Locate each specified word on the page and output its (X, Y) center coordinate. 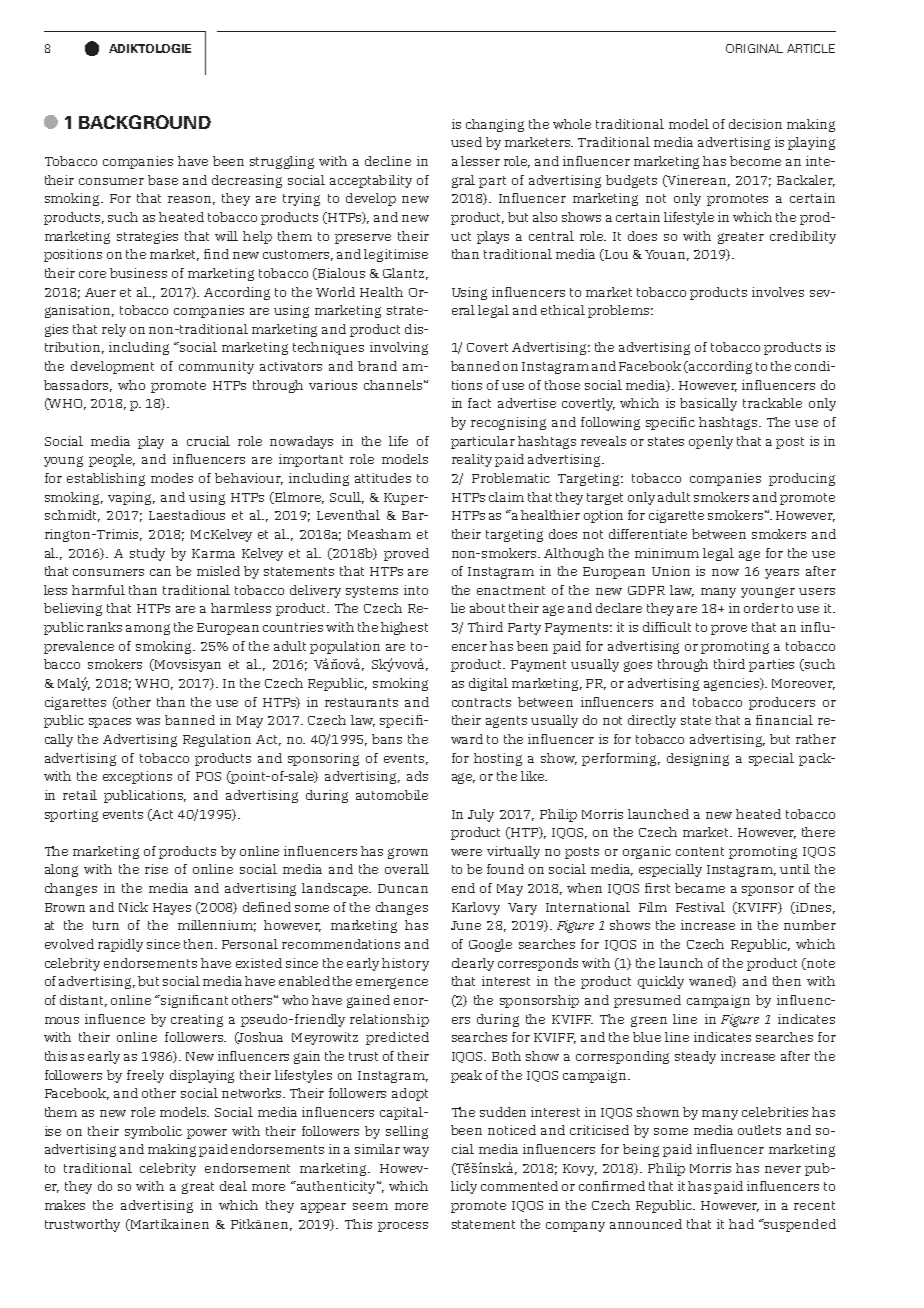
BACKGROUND (145, 122)
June (466, 925)
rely (114, 330)
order (761, 608)
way (416, 1152)
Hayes (172, 909)
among (148, 629)
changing (495, 125)
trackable (772, 403)
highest (404, 628)
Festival (700, 907)
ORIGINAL (754, 48)
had (741, 1224)
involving (399, 348)
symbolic (153, 1132)
